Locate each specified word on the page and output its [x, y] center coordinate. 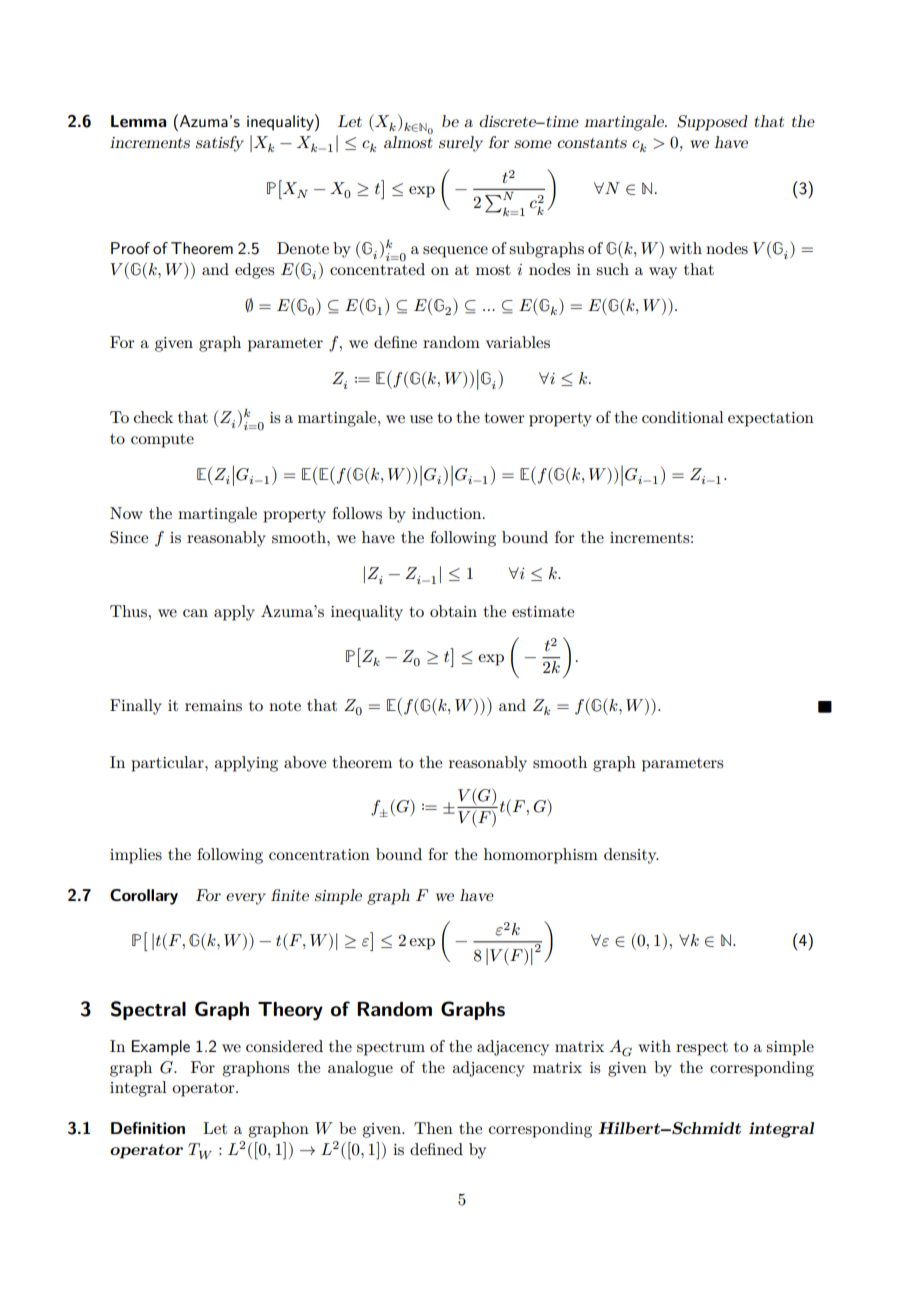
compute [162, 440]
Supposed [712, 123]
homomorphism [541, 856]
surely [461, 144]
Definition [148, 1128]
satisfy [220, 144]
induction [448, 513]
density [631, 856]
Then [433, 1128]
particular [168, 764]
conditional [683, 417]
